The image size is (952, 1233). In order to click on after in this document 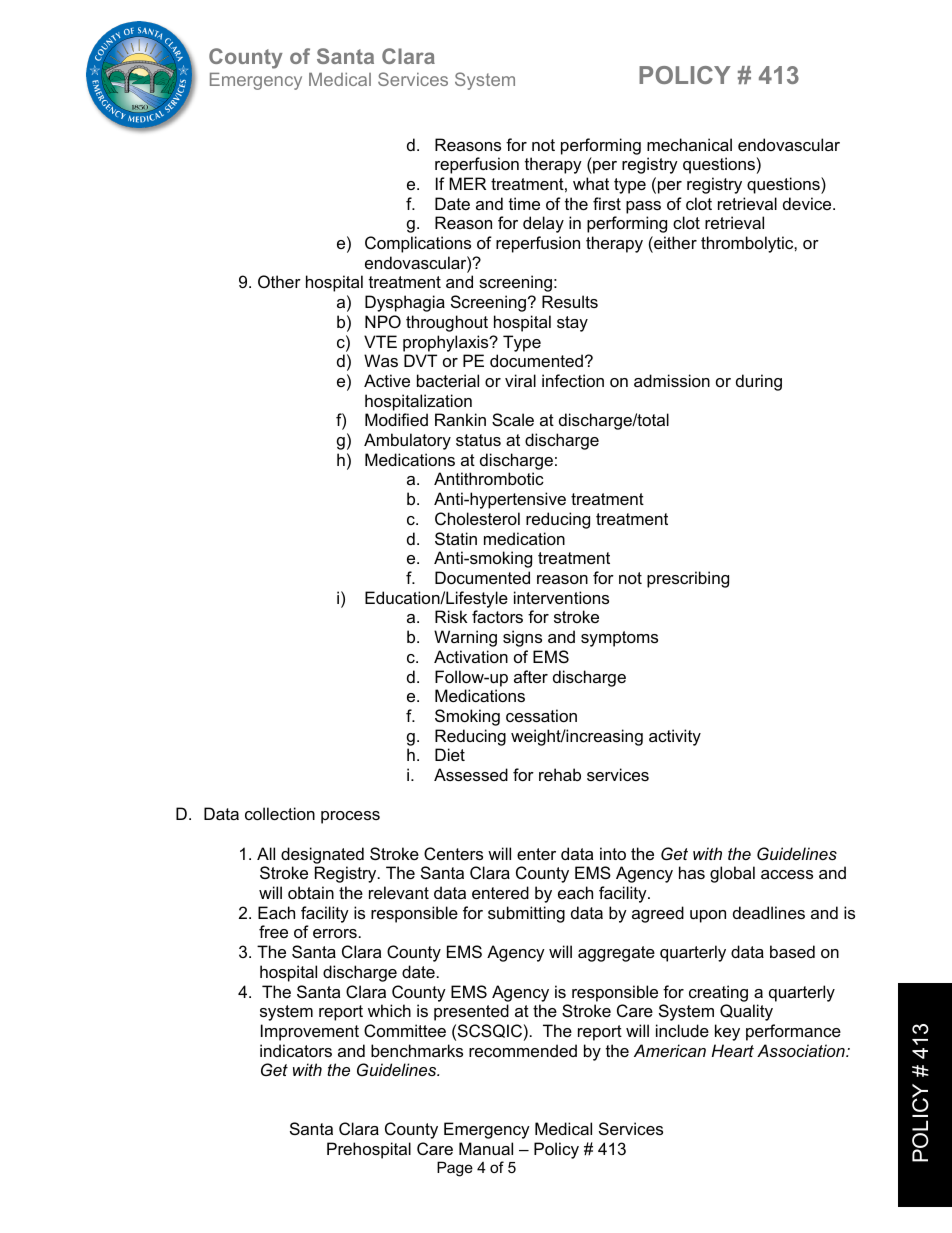, I will do `click(531, 676)`.
